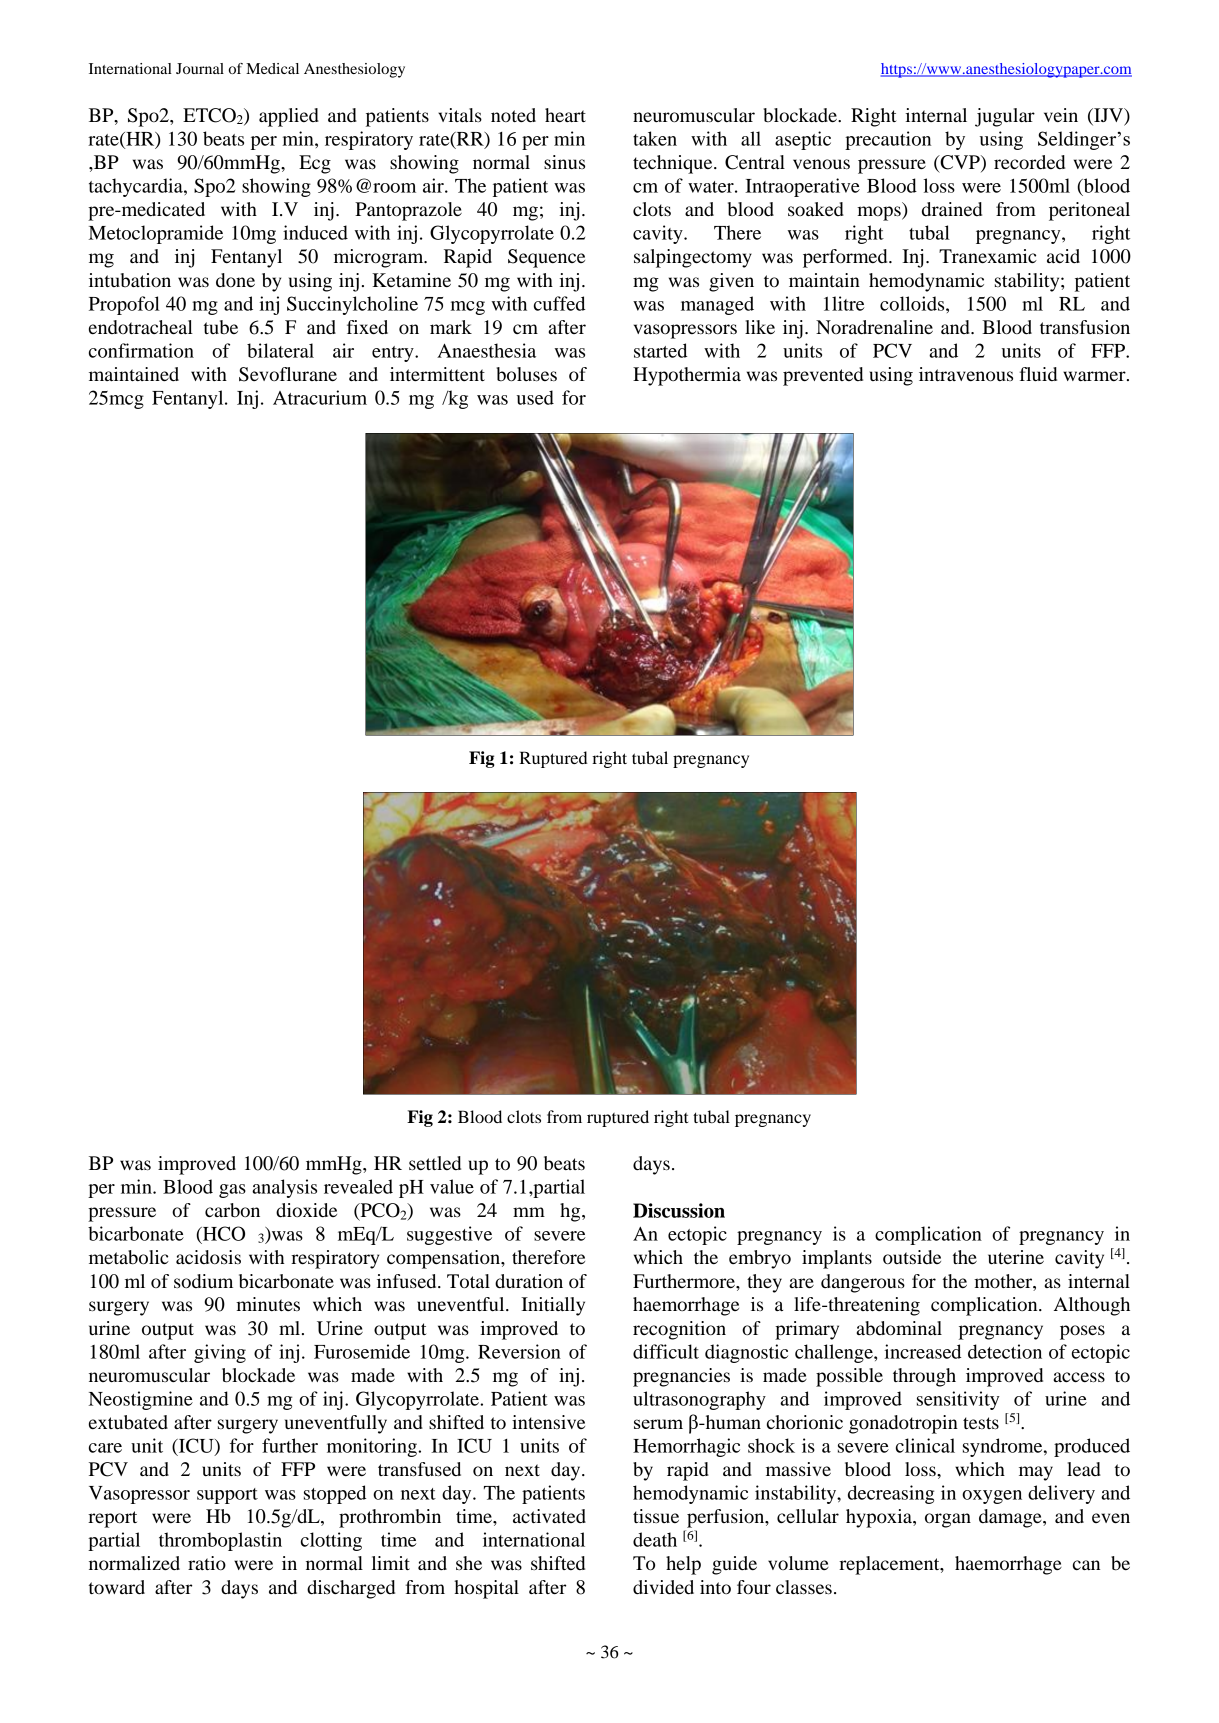 The image size is (1219, 1723). Describe the element at coordinates (565, 115) in the screenshot. I see `heart` at that location.
